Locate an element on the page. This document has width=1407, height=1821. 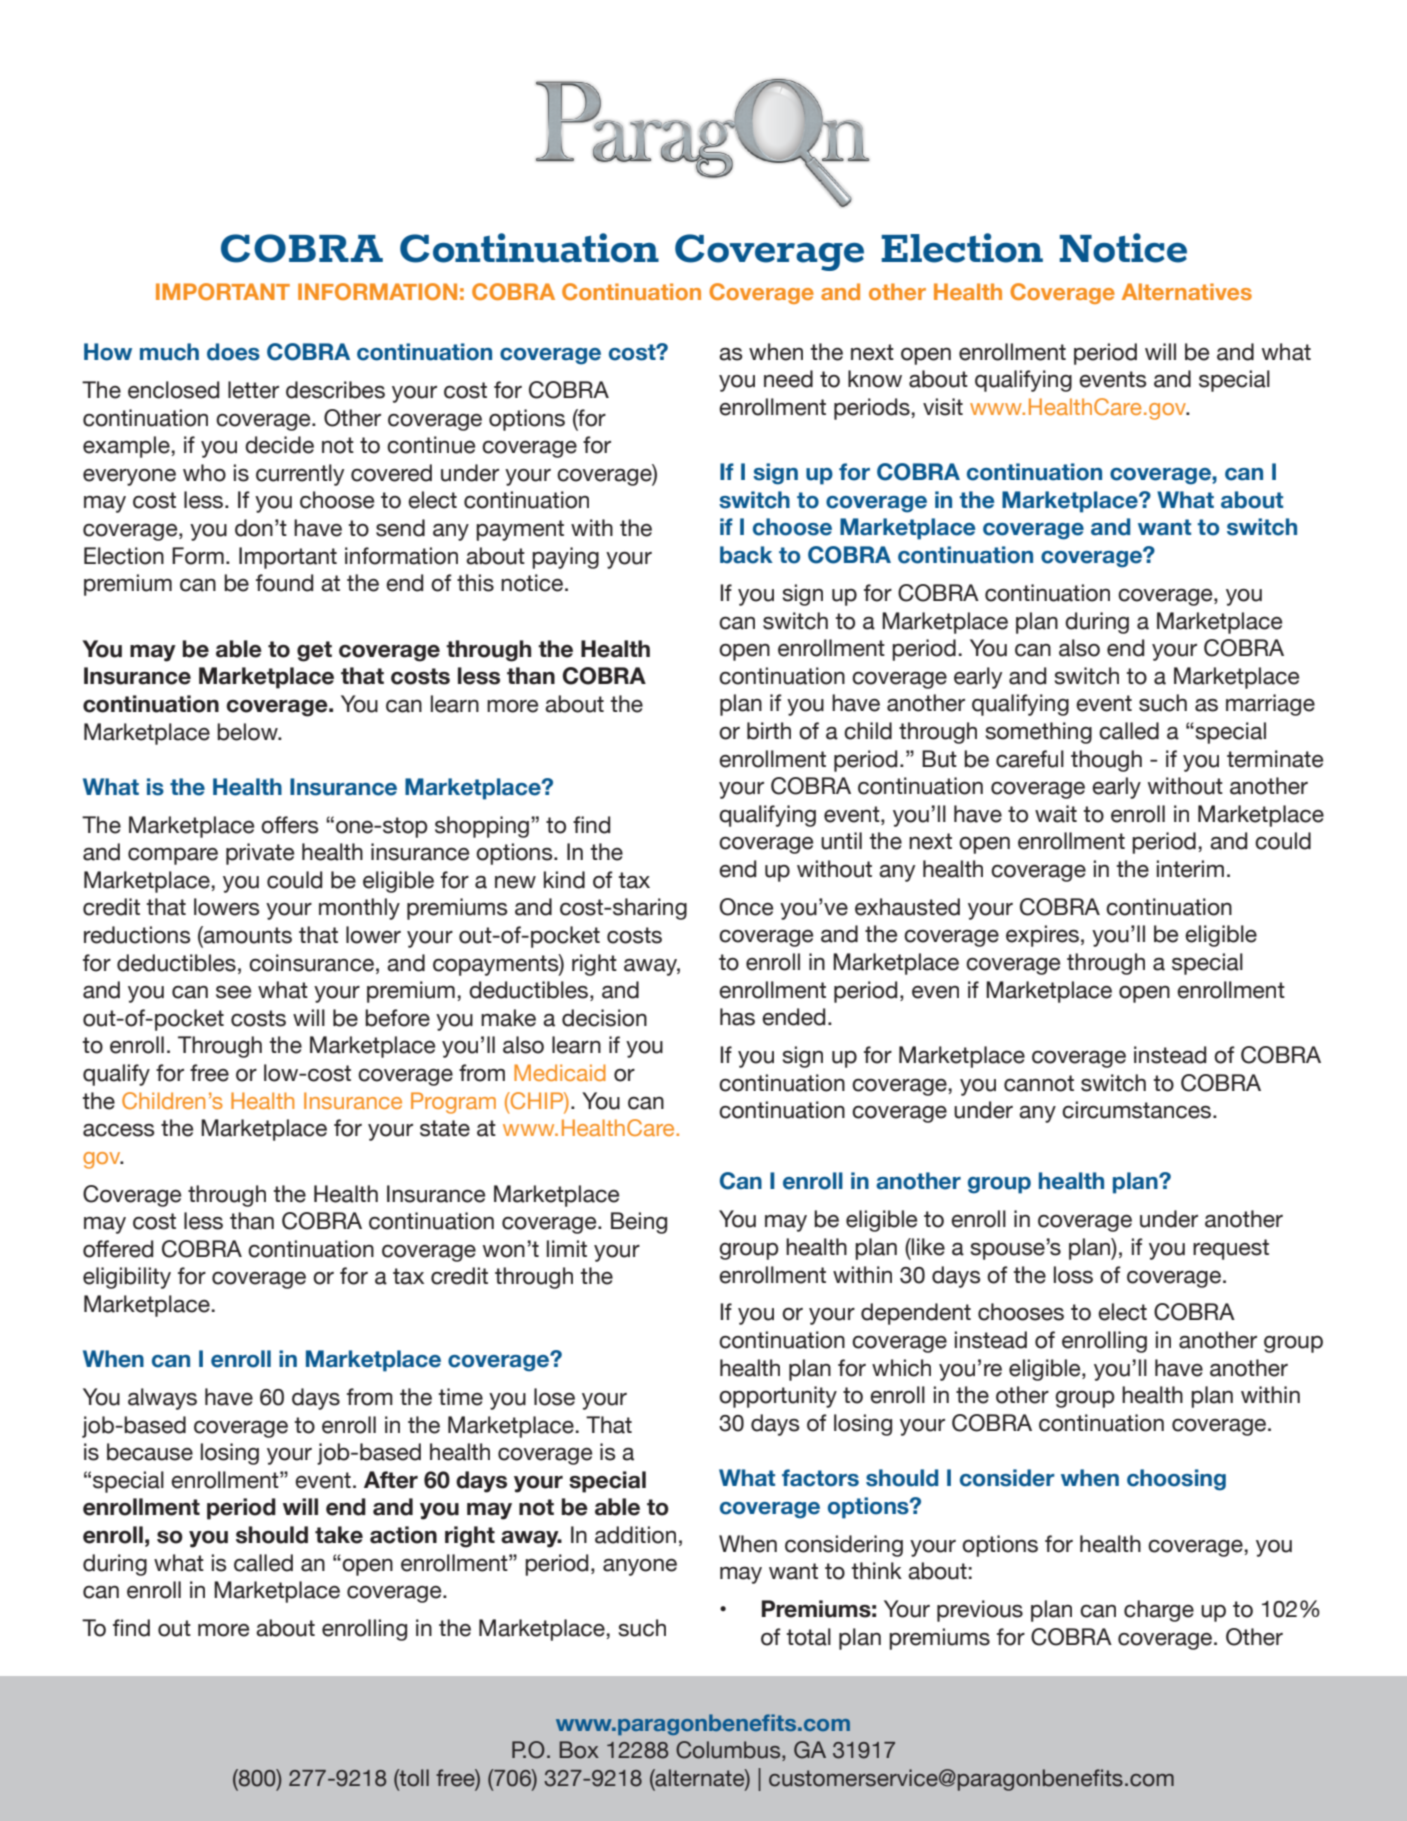
something is located at coordinates (1038, 733).
